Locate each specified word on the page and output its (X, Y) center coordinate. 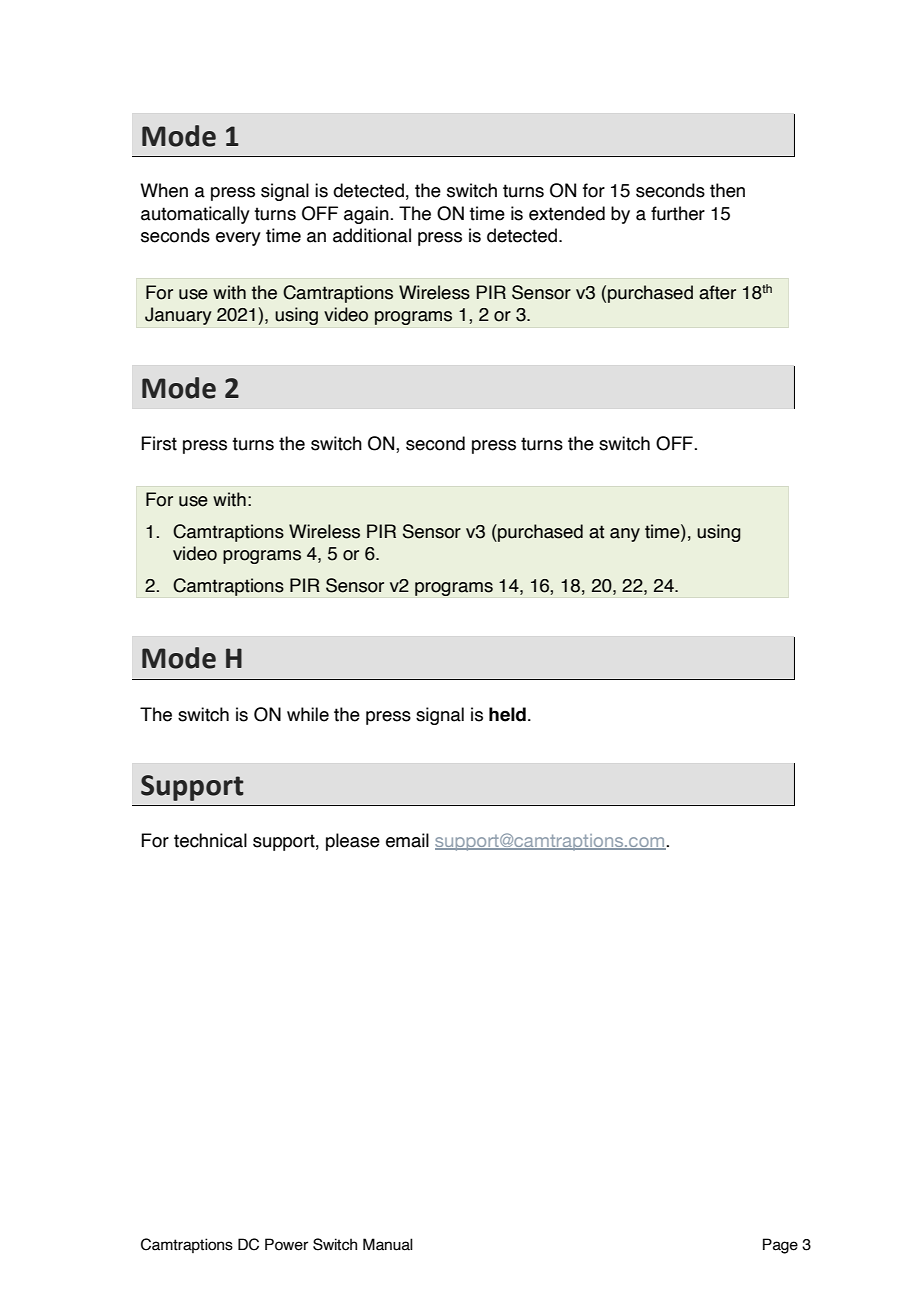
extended (567, 213)
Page (780, 1246)
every (238, 239)
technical (210, 840)
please (353, 842)
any (625, 535)
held (507, 714)
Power (286, 1244)
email (407, 840)
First (159, 443)
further (678, 213)
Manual (388, 1244)
